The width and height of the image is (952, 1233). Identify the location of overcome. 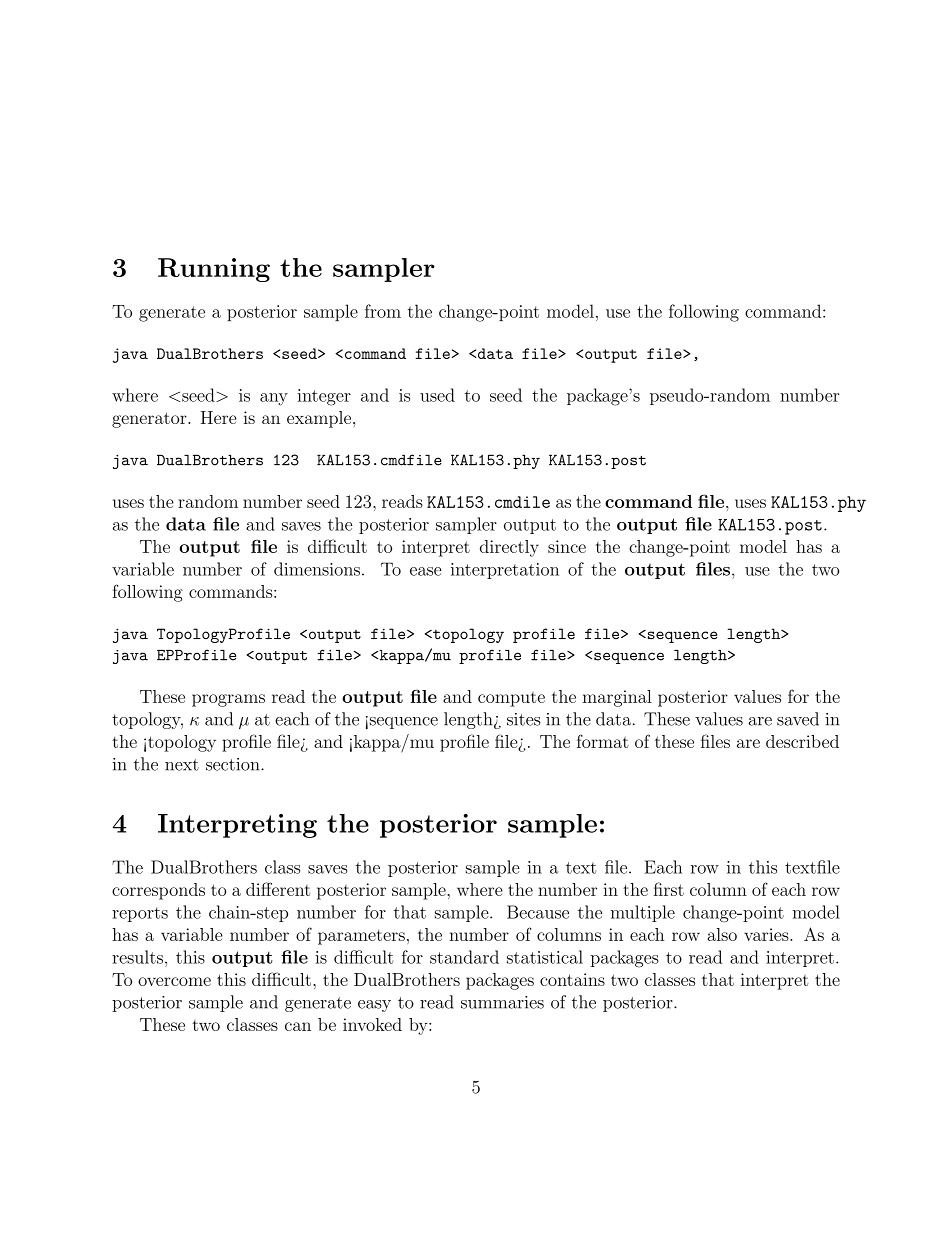
(174, 981).
